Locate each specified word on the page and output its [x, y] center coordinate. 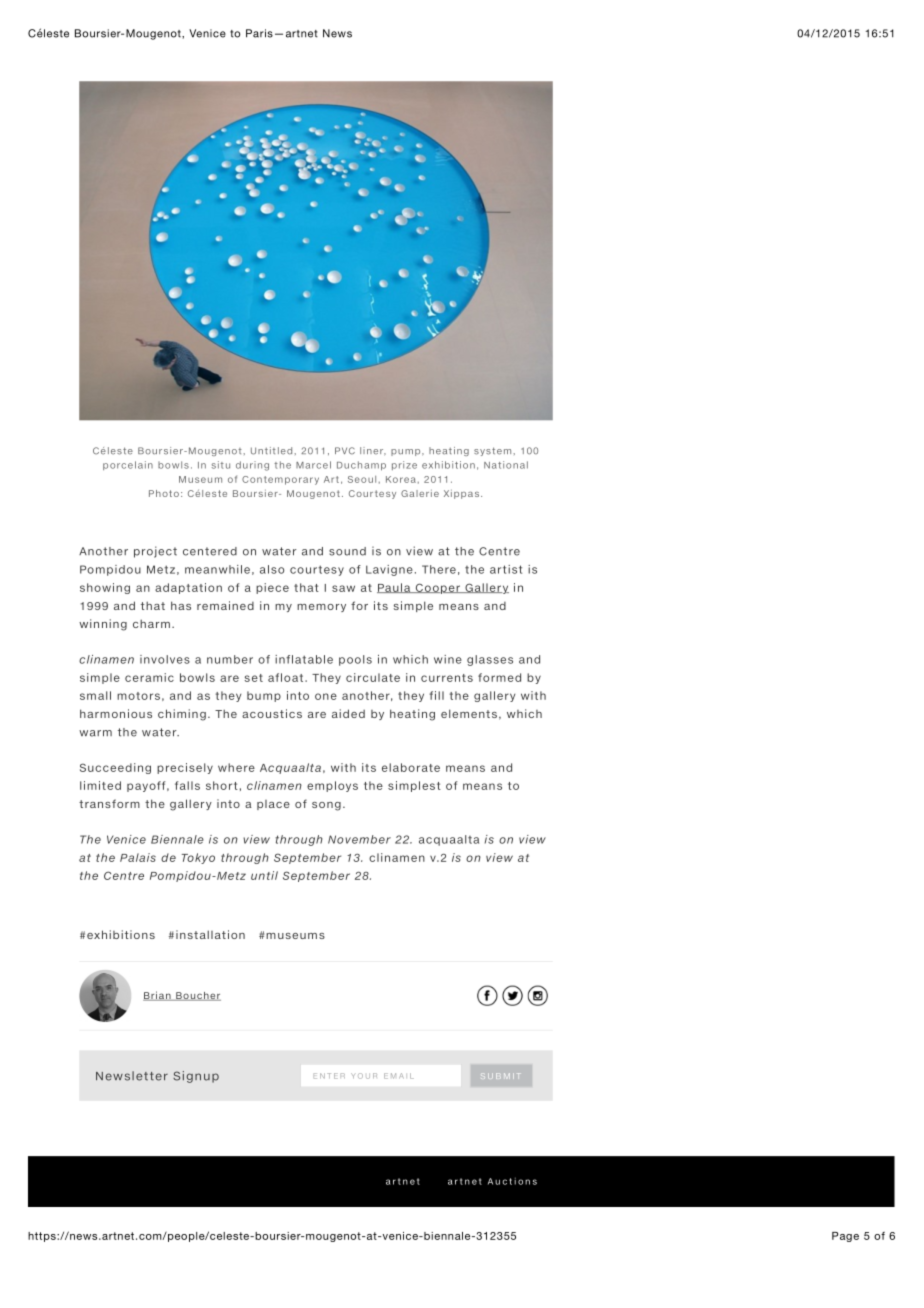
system [494, 451]
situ [221, 465]
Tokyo [198, 858]
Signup [196, 1077]
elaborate [411, 767]
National [506, 465]
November [359, 839]
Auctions [512, 1181]
